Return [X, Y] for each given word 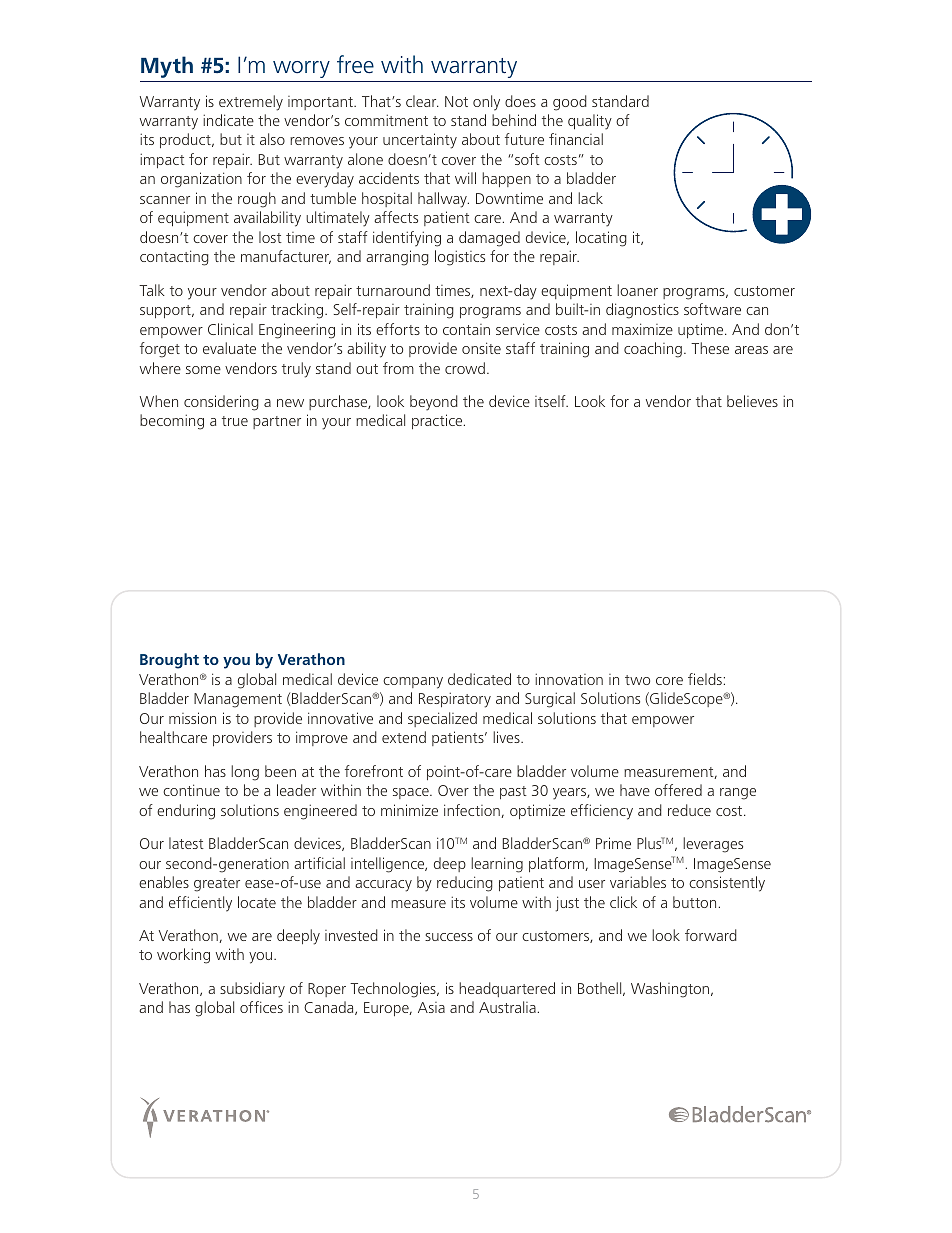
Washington [671, 990]
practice [438, 421]
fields [705, 679]
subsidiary [252, 990]
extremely [251, 103]
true [235, 421]
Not [456, 101]
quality [590, 122]
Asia [431, 1007]
